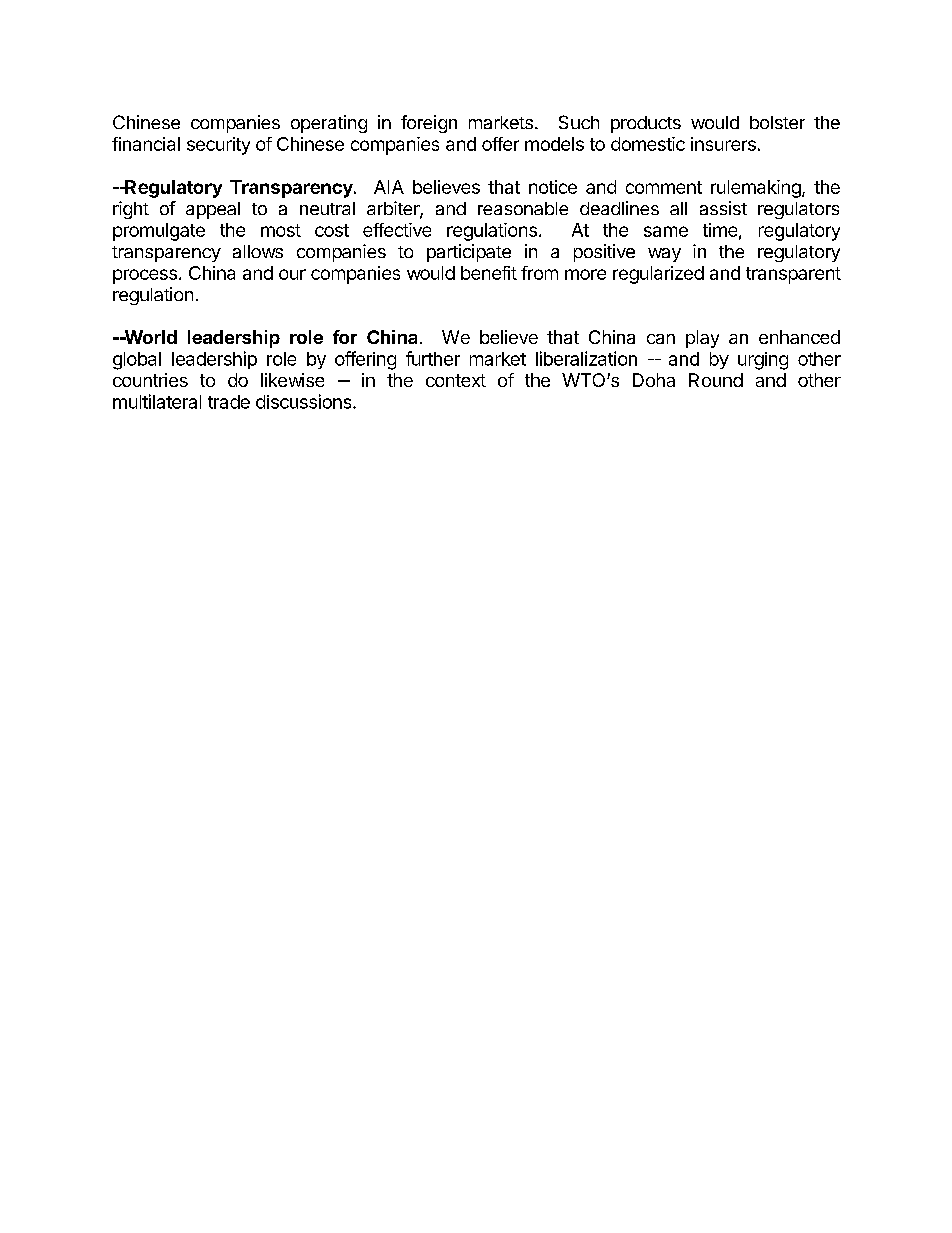 The width and height of the image is (952, 1233). Describe the element at coordinates (218, 146) in the image. I see `security` at that location.
